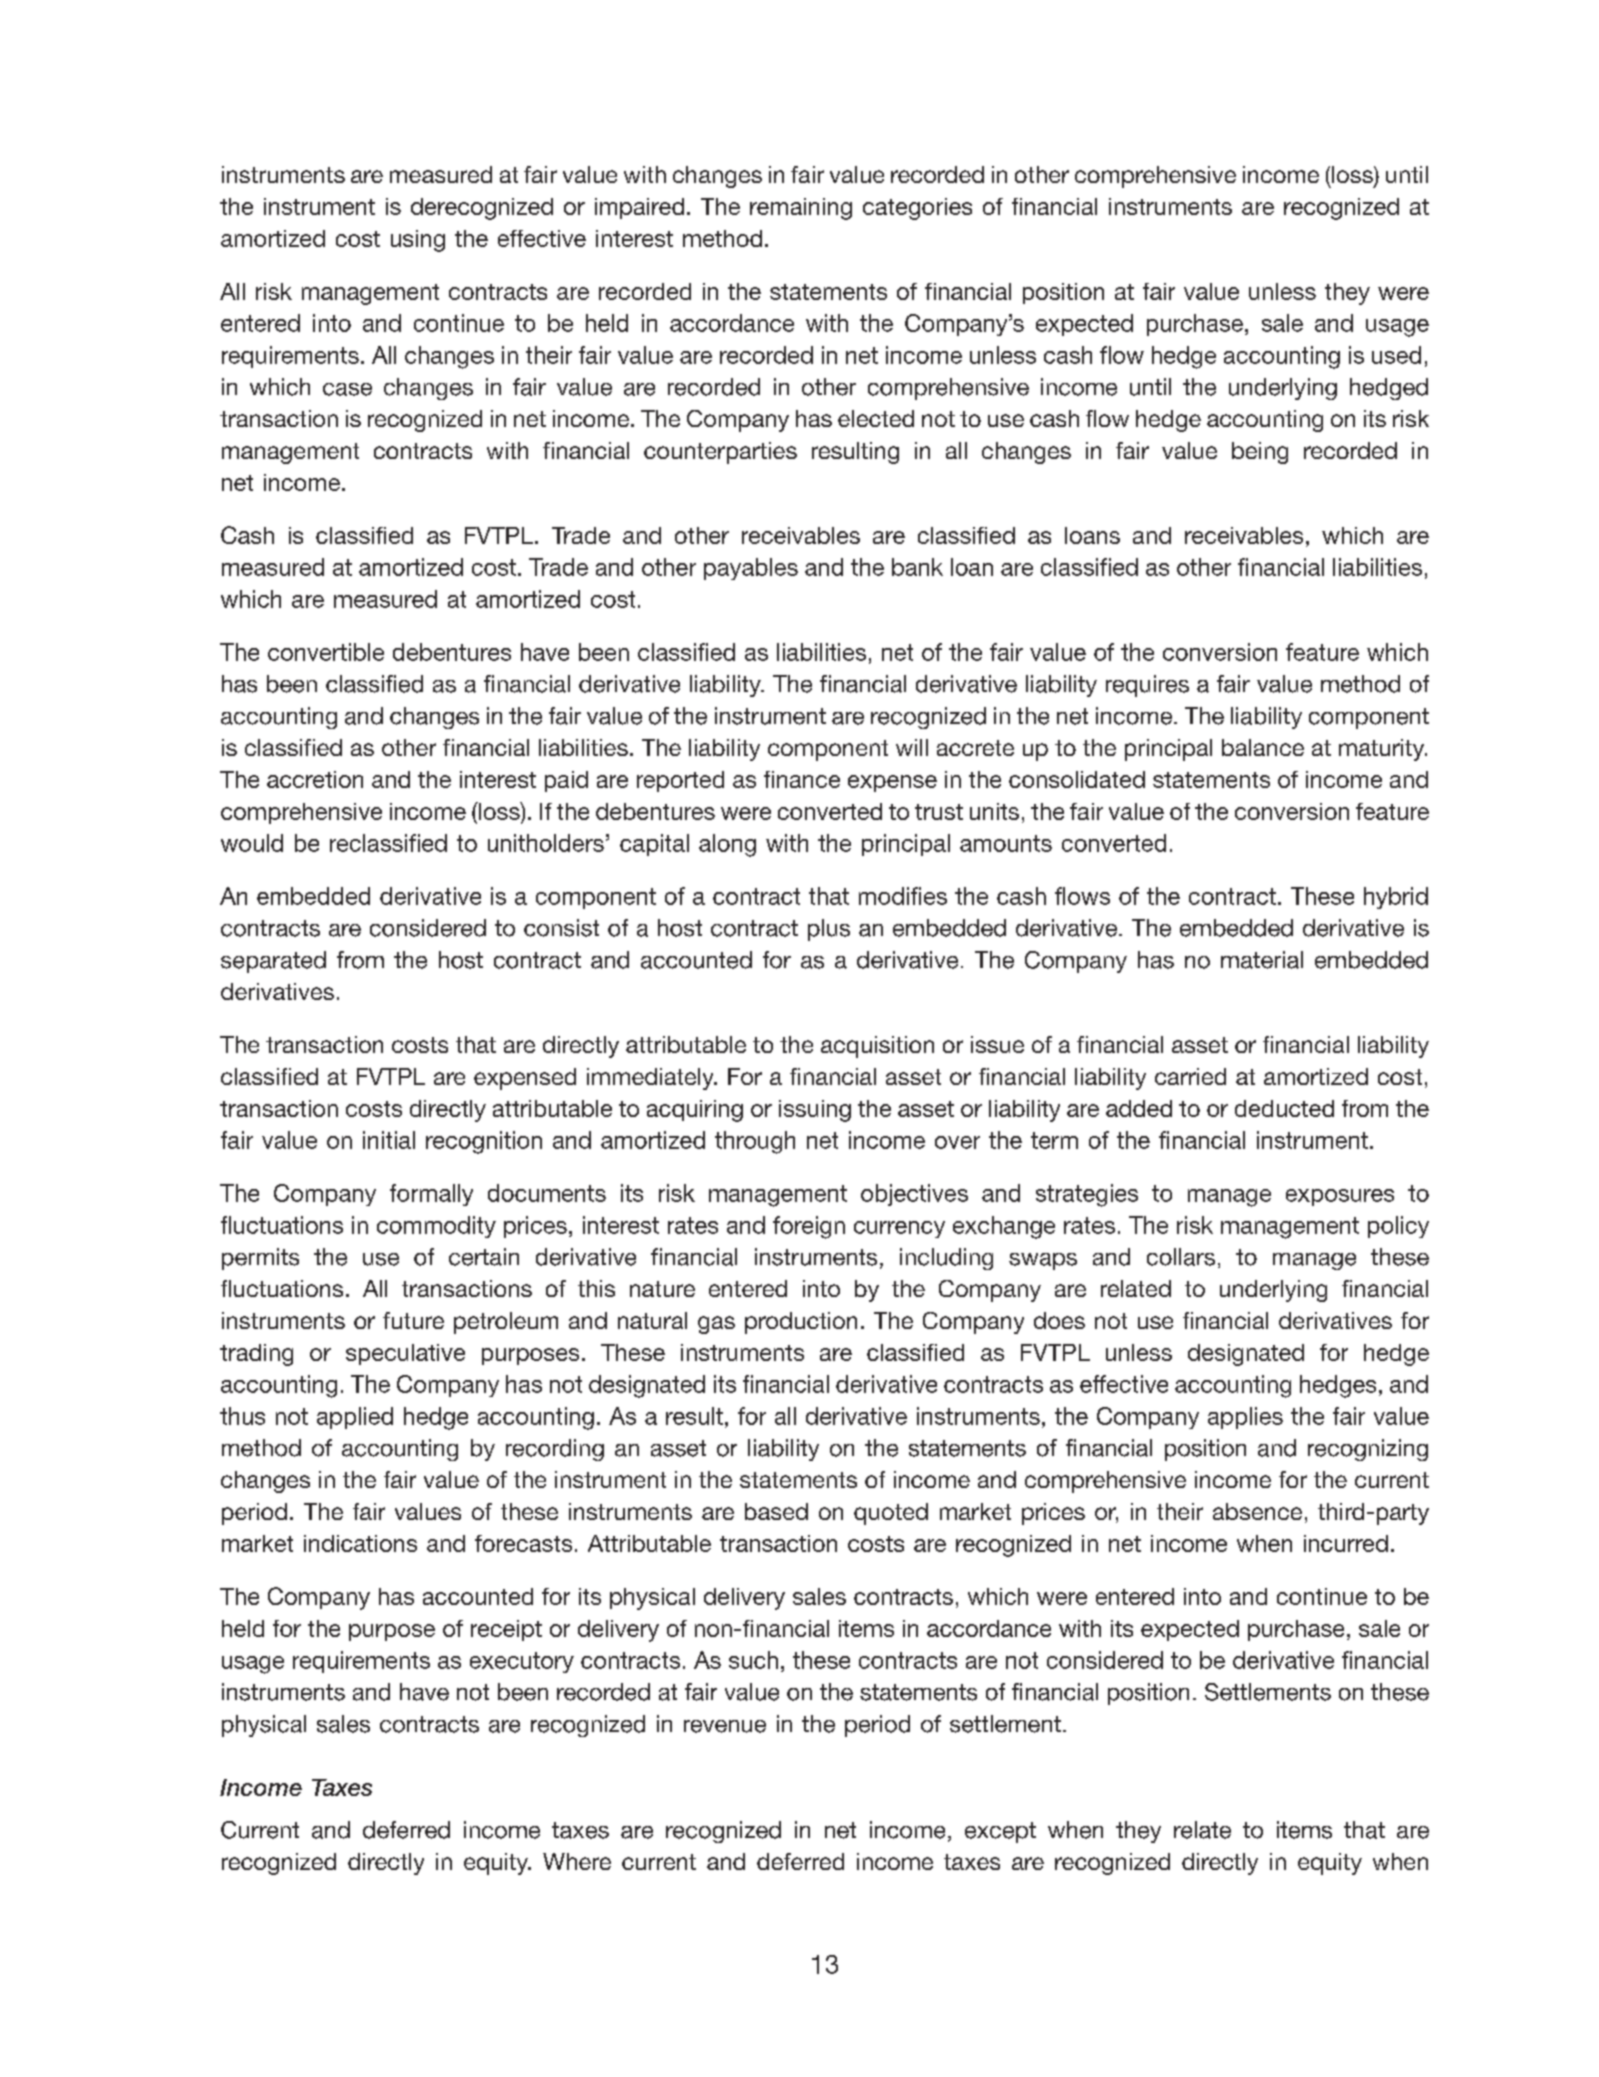 The width and height of the screenshot is (1599, 2077). I want to click on balance, so click(1263, 747).
